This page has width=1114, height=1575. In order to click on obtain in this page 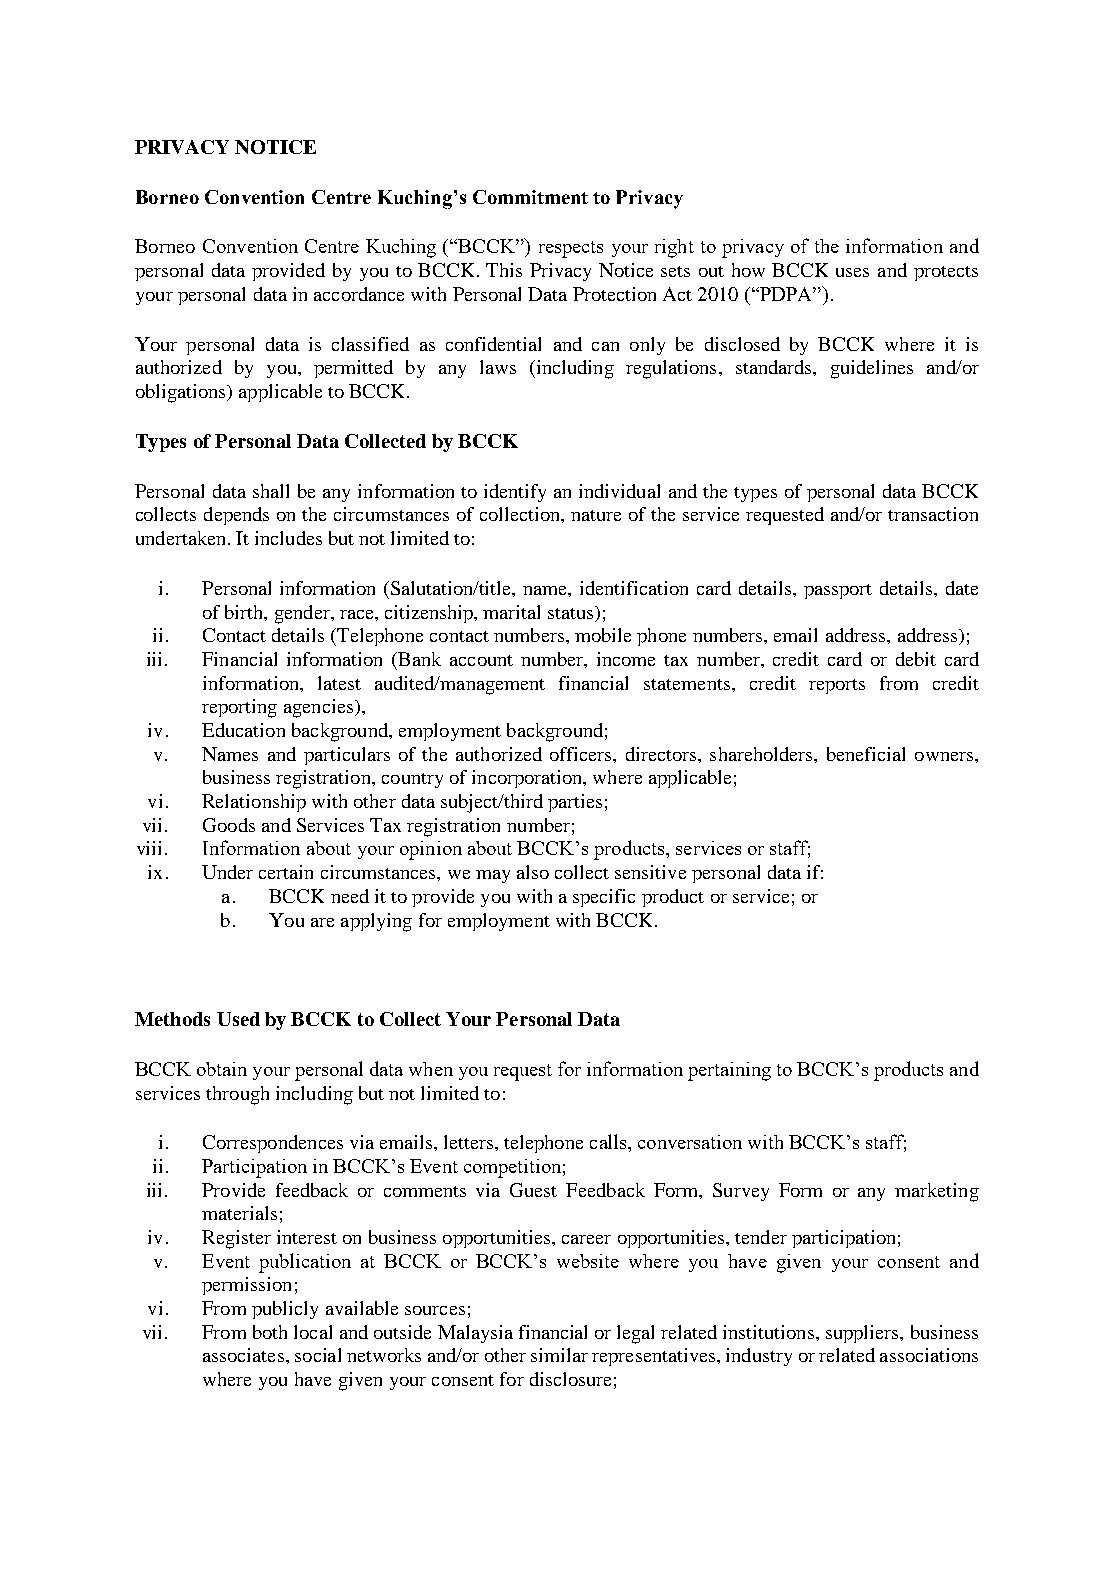, I will do `click(222, 1069)`.
